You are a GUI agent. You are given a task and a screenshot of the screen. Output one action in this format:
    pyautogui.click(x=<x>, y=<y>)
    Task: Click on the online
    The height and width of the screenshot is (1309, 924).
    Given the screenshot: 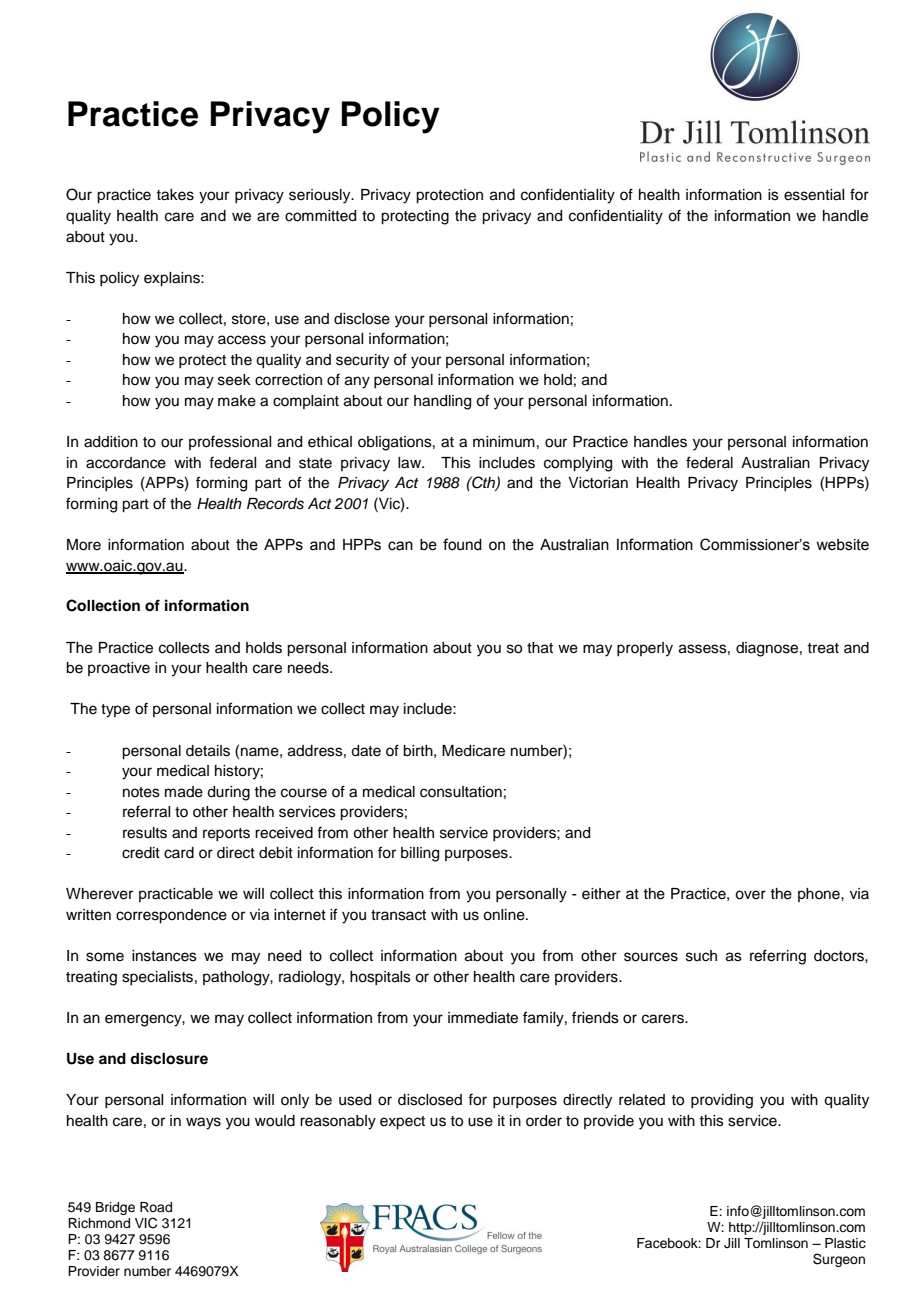 What is the action you would take?
    pyautogui.click(x=505, y=915)
